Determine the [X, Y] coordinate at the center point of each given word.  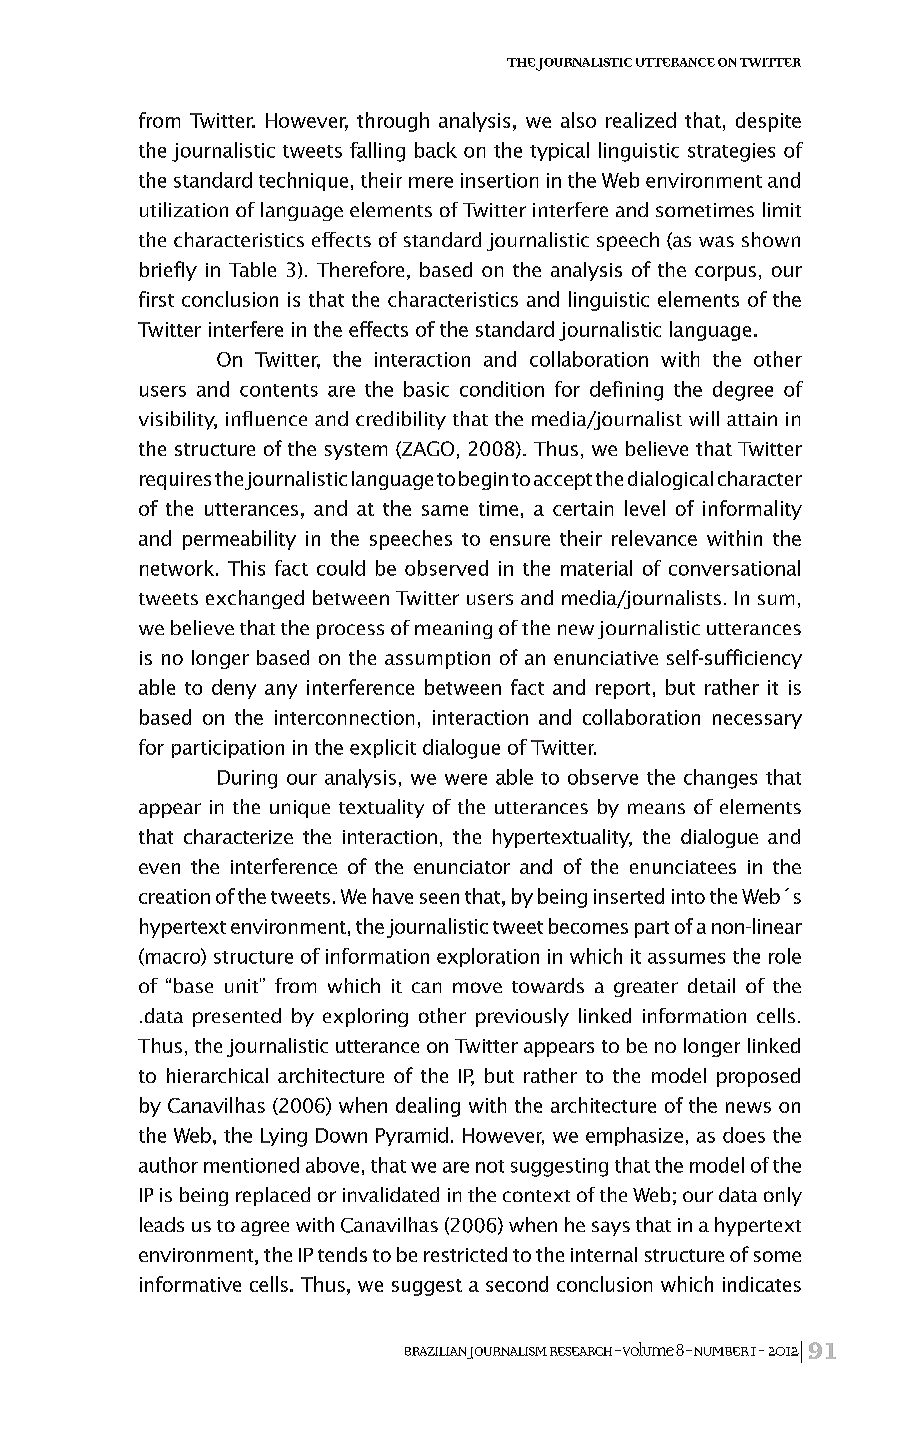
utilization [184, 209]
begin [483, 480]
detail [711, 985]
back [436, 150]
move [477, 987]
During [247, 779]
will [704, 418]
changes [720, 779]
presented [237, 1017]
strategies [731, 152]
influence [266, 418]
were [466, 779]
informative [190, 1284]
